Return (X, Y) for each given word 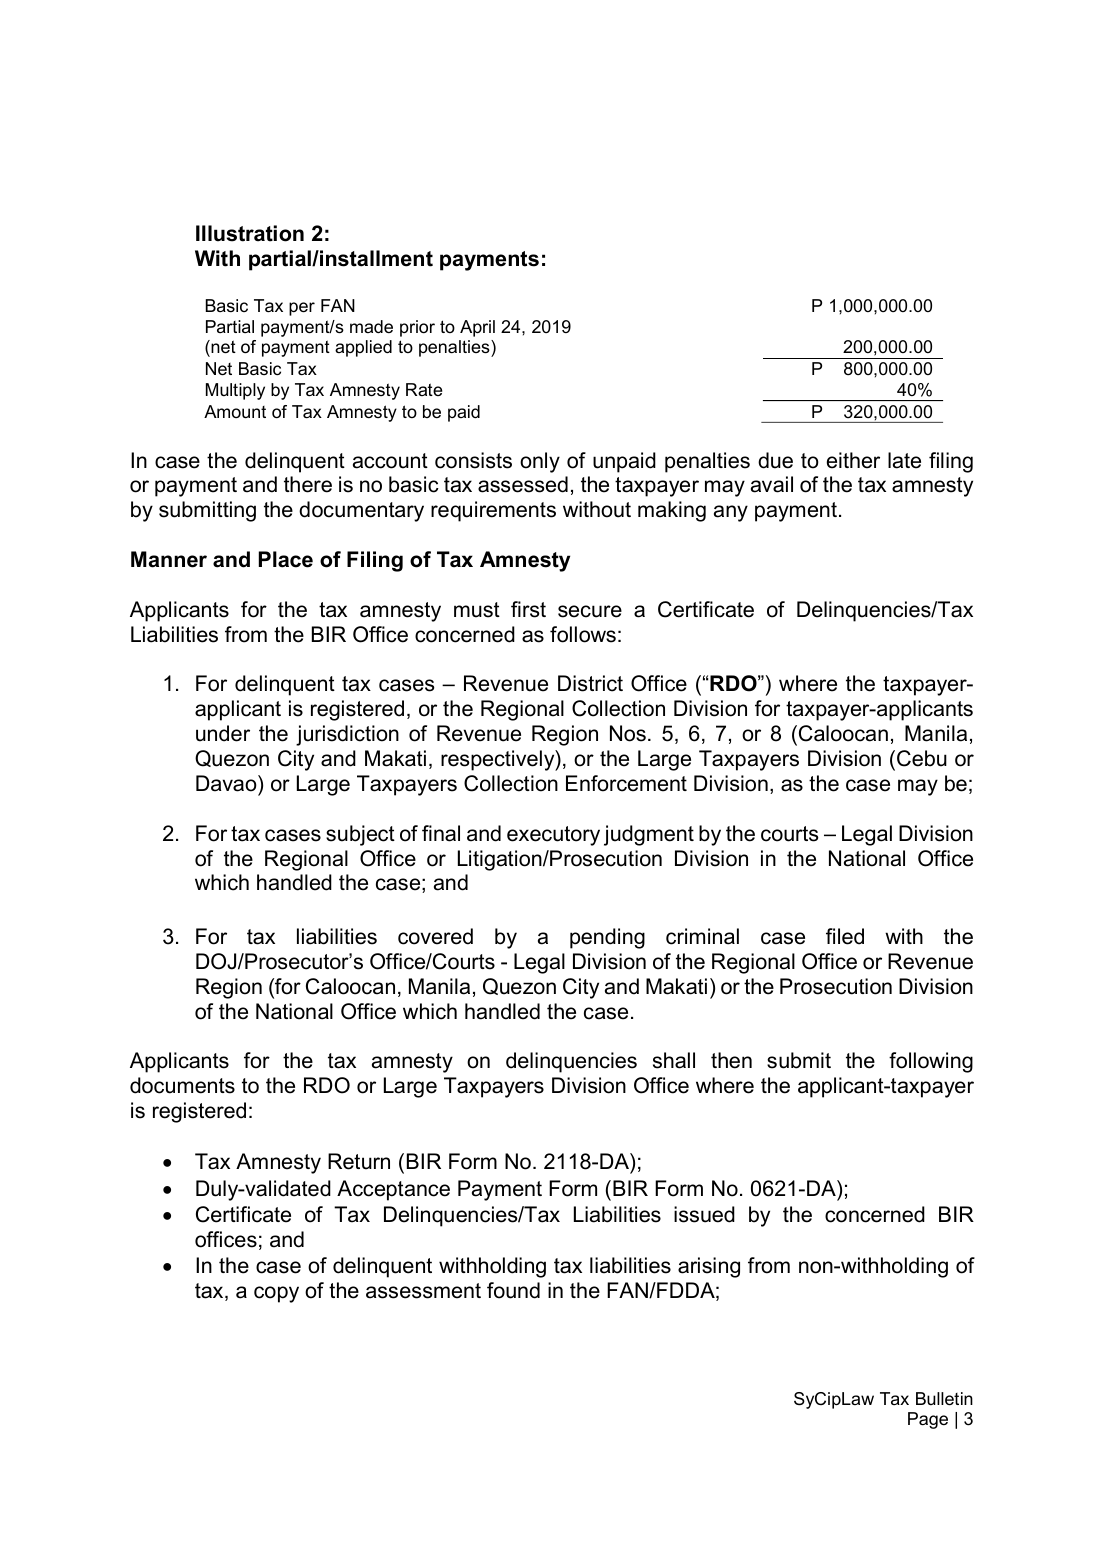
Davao (227, 783)
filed (845, 936)
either (853, 460)
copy (276, 1294)
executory (553, 836)
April (477, 328)
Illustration (250, 233)
